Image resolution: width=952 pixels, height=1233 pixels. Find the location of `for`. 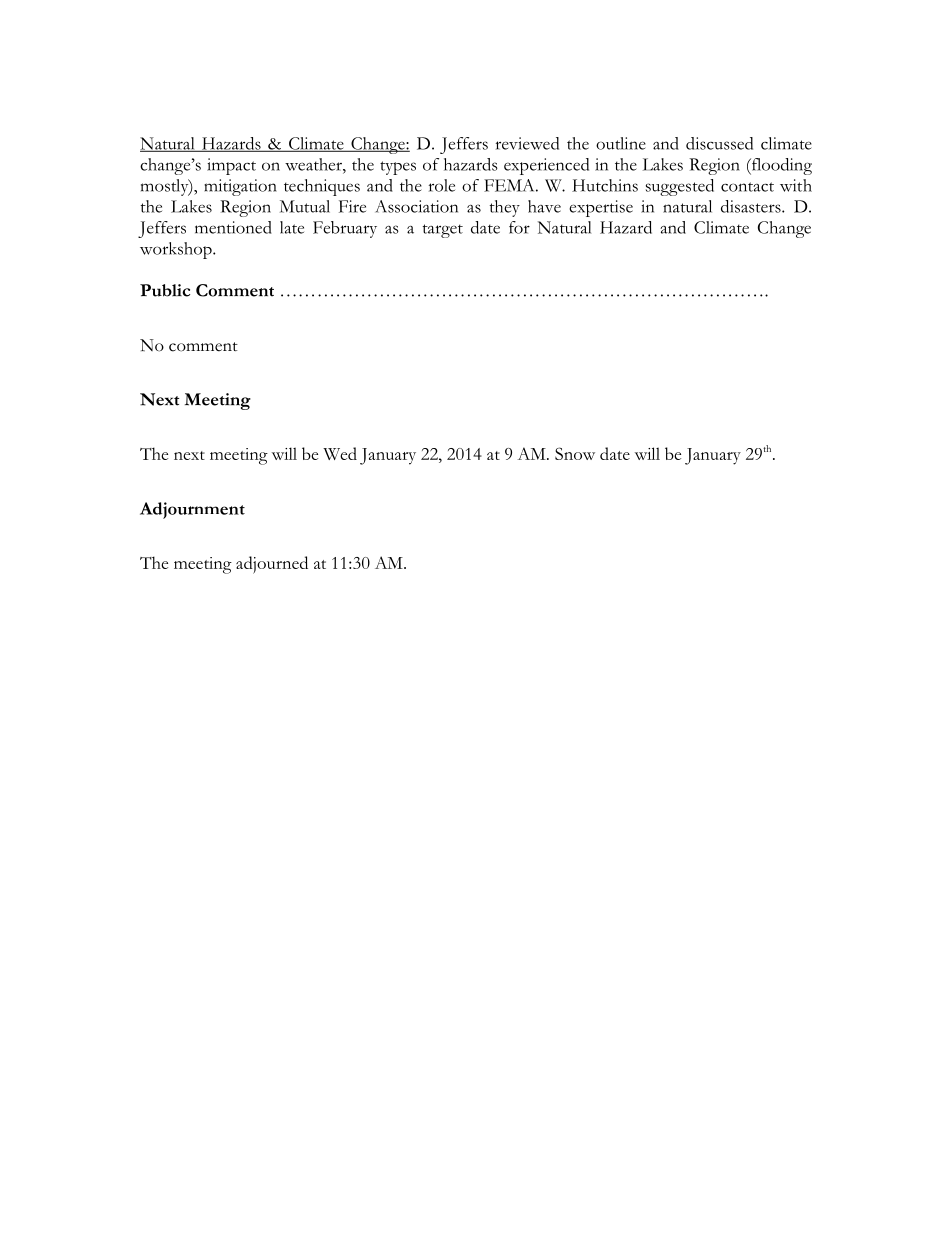

for is located at coordinates (519, 227).
